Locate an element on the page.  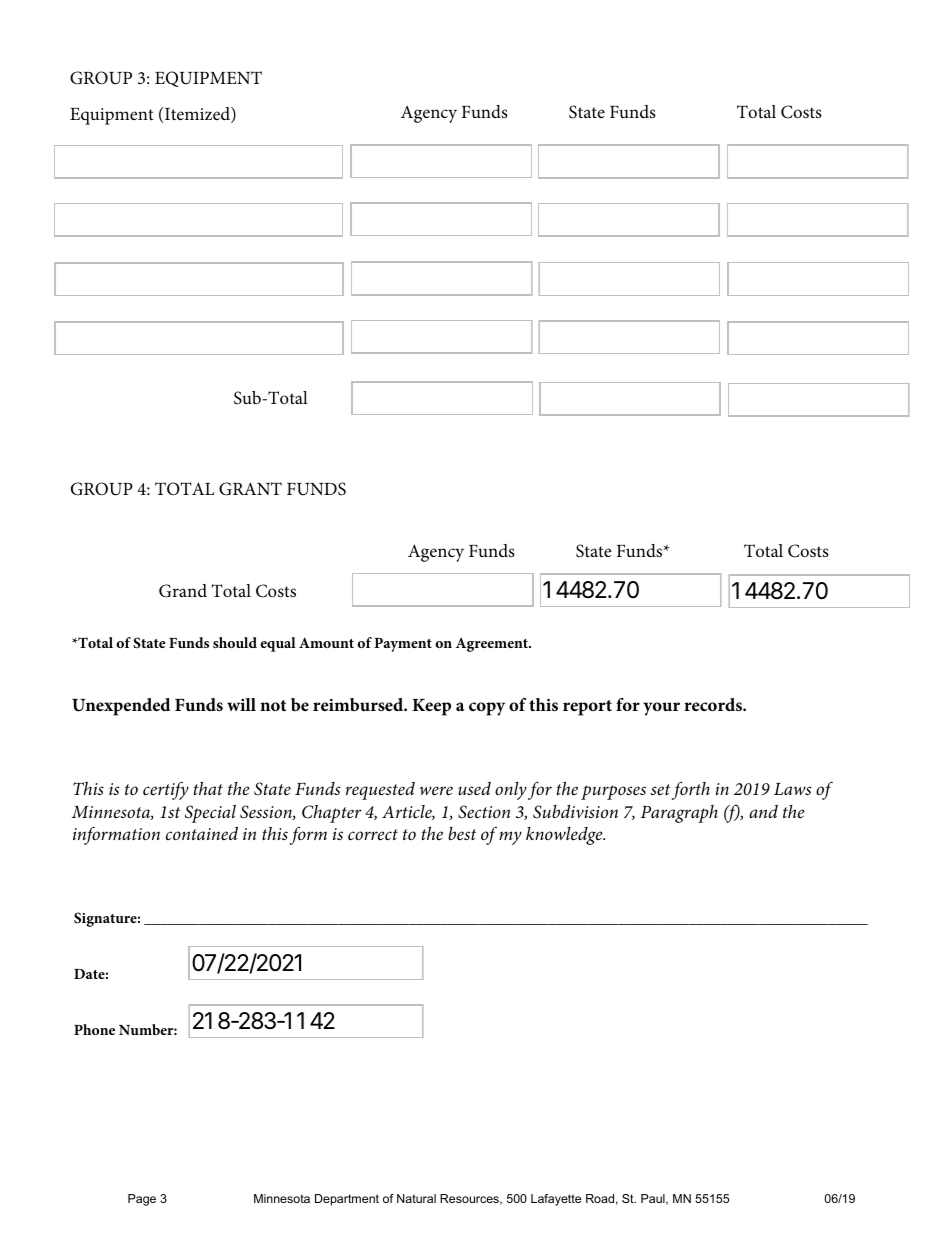
Page is located at coordinates (142, 1200).
